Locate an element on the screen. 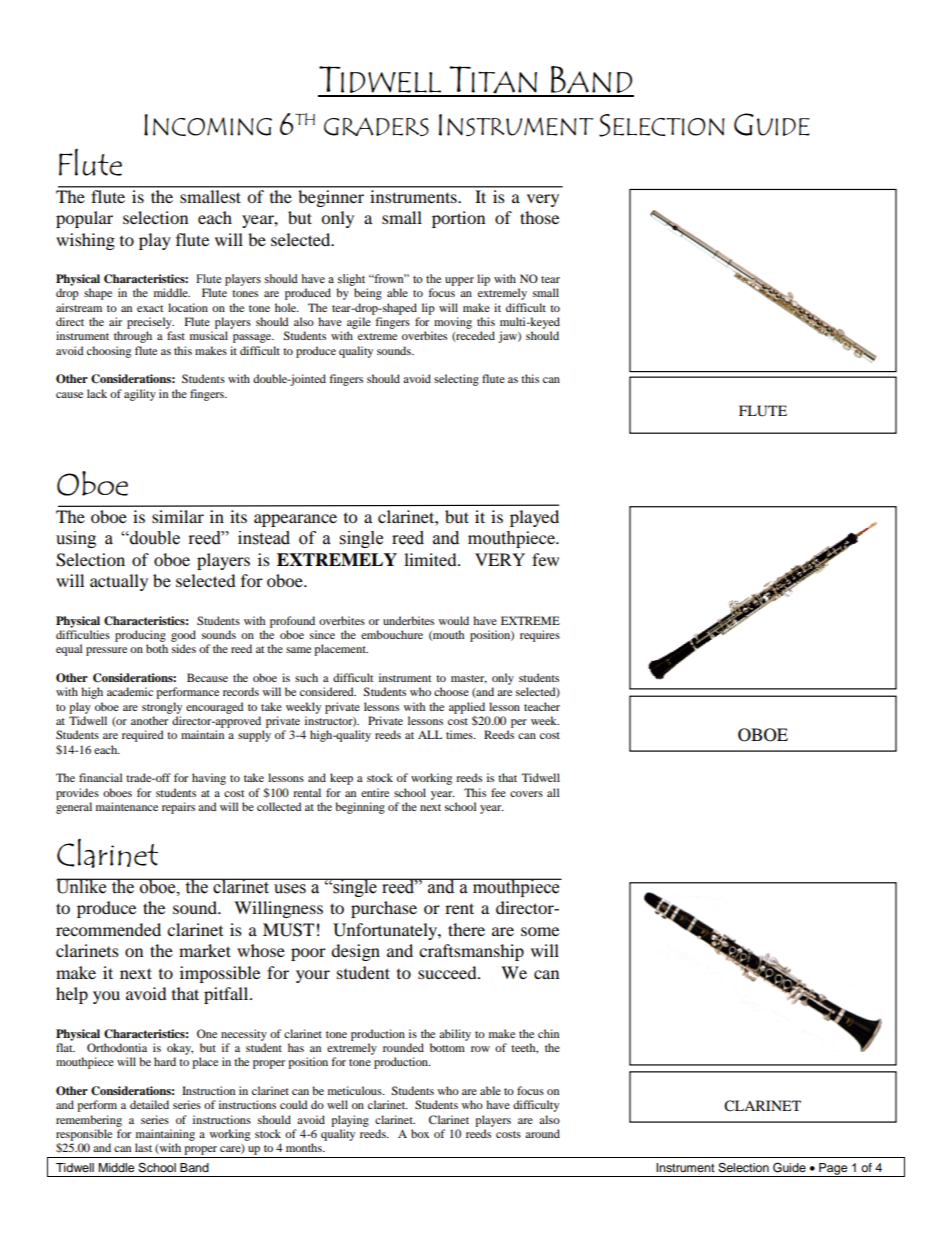 The width and height of the screenshot is (952, 1233). those is located at coordinates (539, 217).
